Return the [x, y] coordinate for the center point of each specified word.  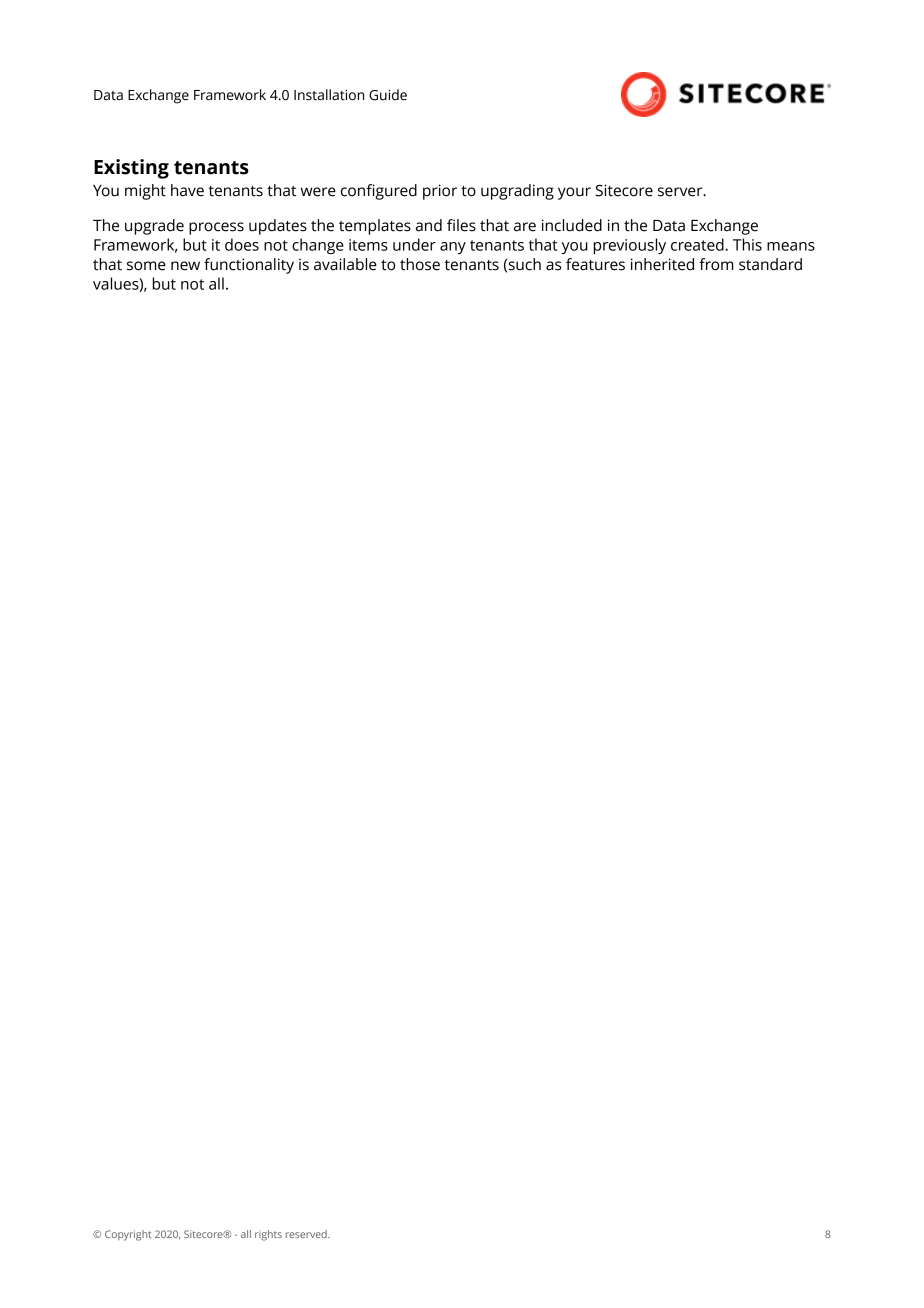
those [420, 264]
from [716, 264]
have [187, 190]
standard [770, 264]
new [185, 266]
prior [440, 192]
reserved [307, 1234]
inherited [662, 264]
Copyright [128, 1235]
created [697, 244]
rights [268, 1235]
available [345, 264]
